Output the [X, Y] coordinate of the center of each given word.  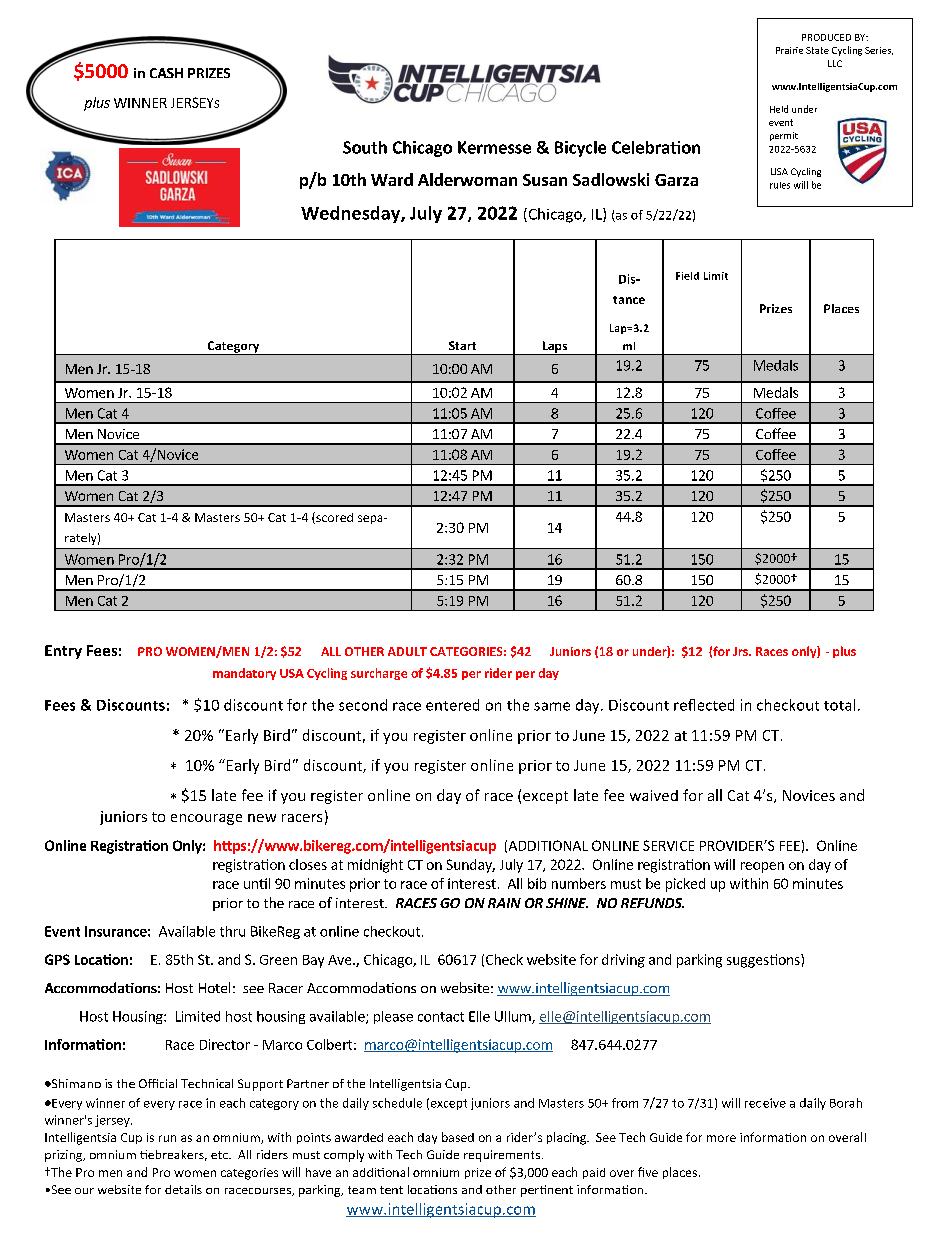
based [458, 1137]
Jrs [741, 651]
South [365, 147]
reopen [762, 867]
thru [232, 931]
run [167, 1138]
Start [462, 345]
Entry [63, 652]
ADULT [407, 651]
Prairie [789, 50]
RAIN [504, 903]
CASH [166, 73]
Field [687, 276]
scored [333, 518]
